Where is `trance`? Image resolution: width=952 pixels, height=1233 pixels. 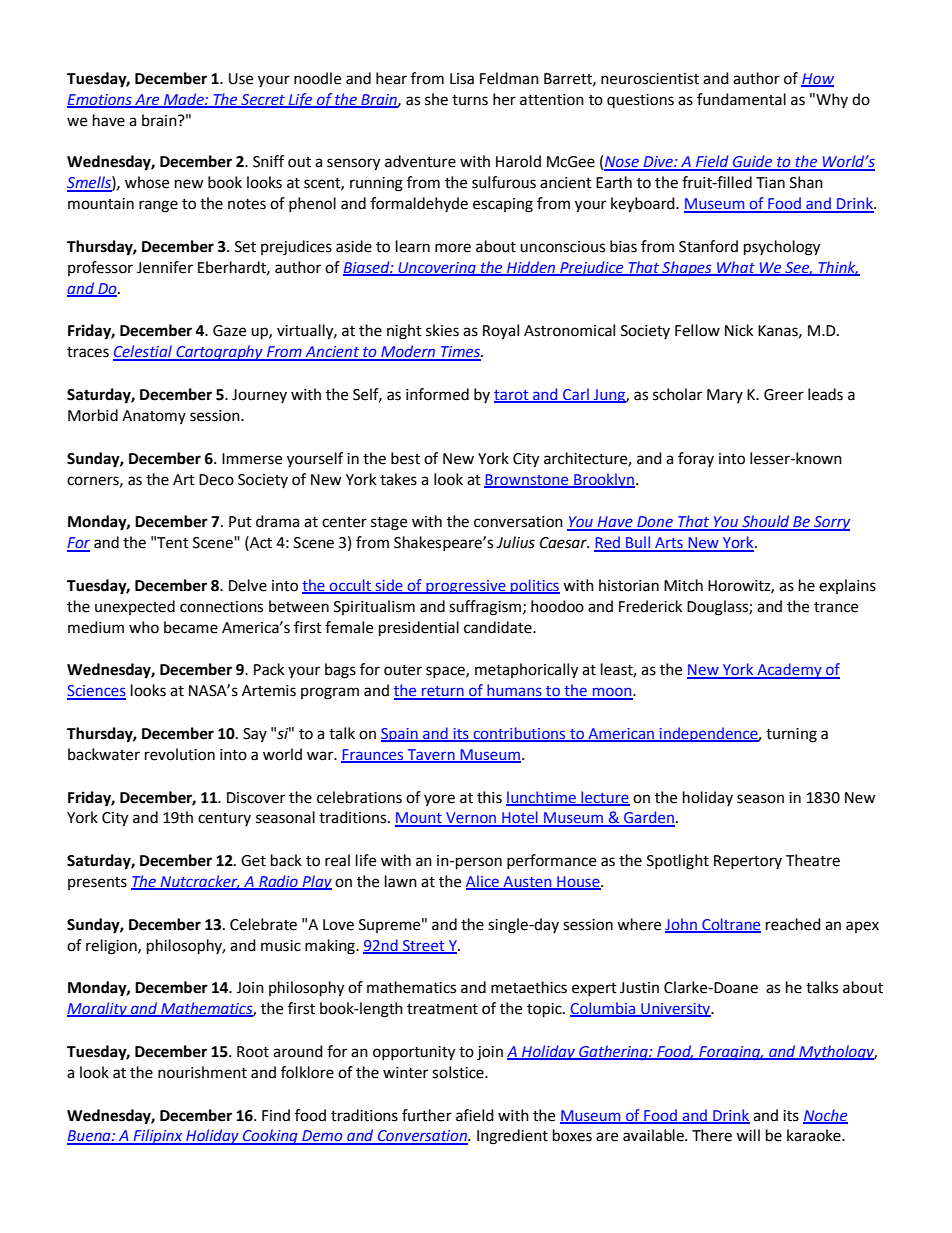
trance is located at coordinates (836, 607).
